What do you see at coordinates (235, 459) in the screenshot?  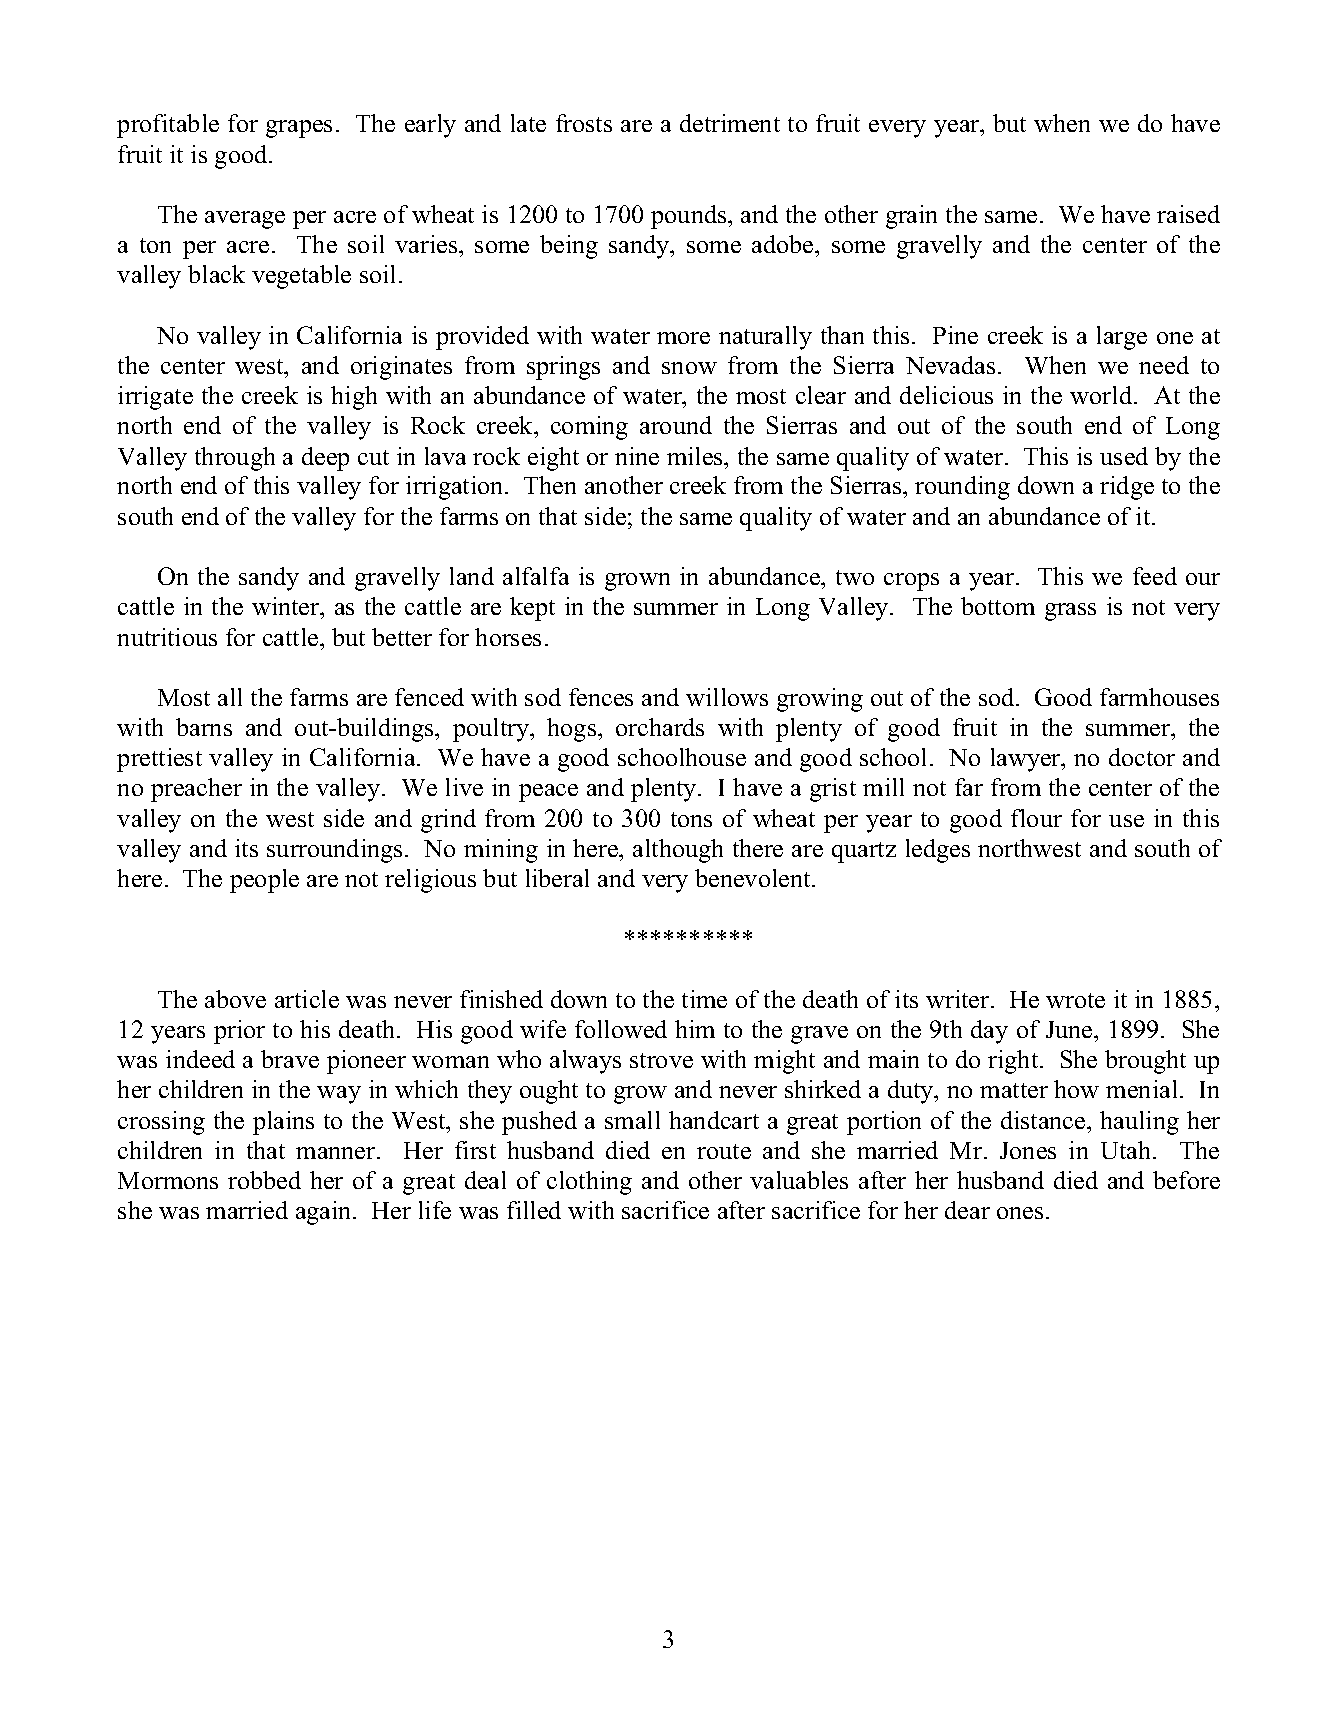 I see `through` at bounding box center [235, 459].
